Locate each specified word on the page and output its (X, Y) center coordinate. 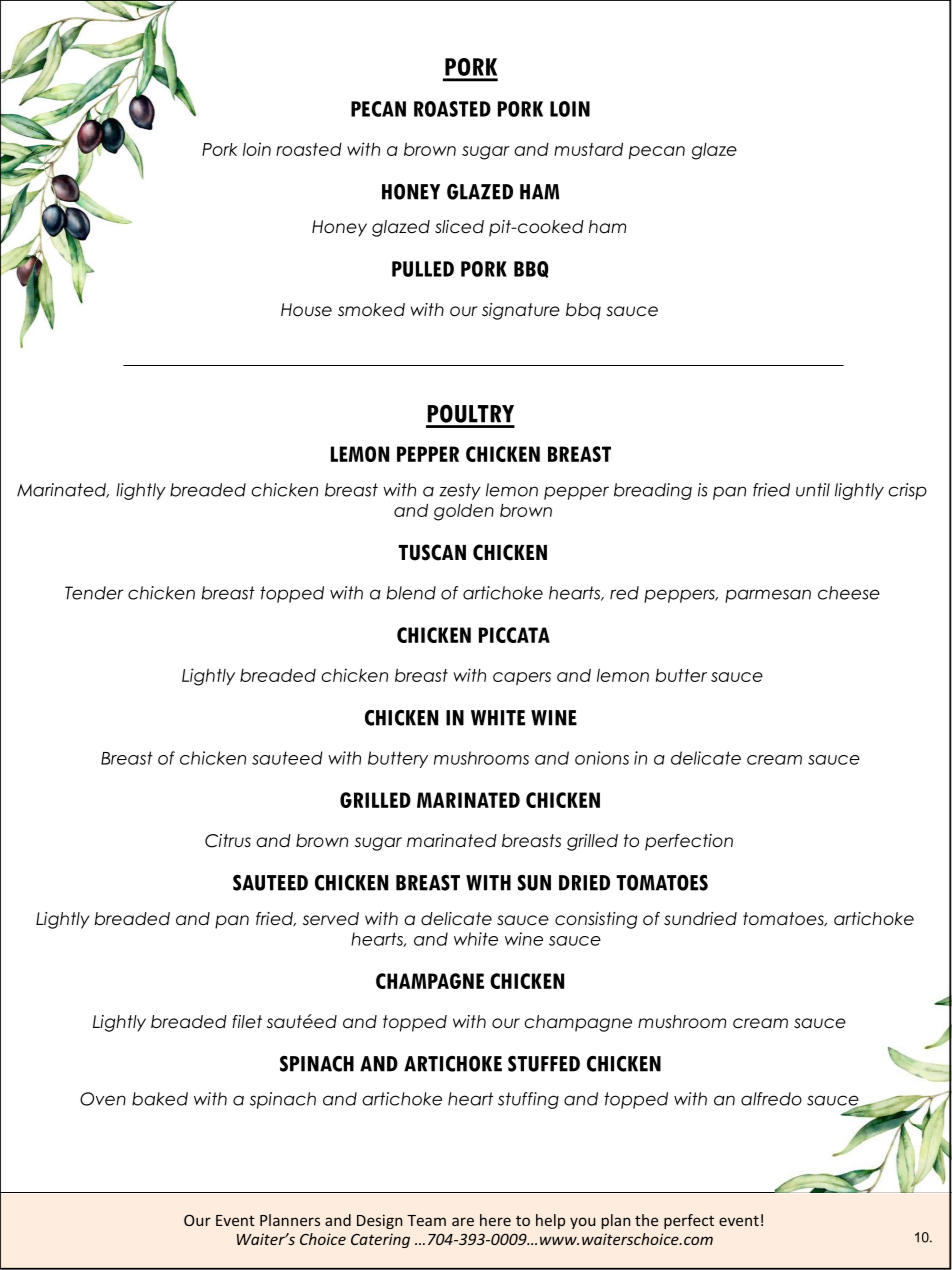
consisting (596, 920)
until (813, 490)
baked (160, 1099)
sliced (459, 227)
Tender (94, 593)
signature (521, 311)
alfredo (771, 1099)
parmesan (768, 596)
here (495, 1220)
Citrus (228, 841)
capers (522, 678)
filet (247, 1022)
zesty (460, 491)
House (306, 310)
